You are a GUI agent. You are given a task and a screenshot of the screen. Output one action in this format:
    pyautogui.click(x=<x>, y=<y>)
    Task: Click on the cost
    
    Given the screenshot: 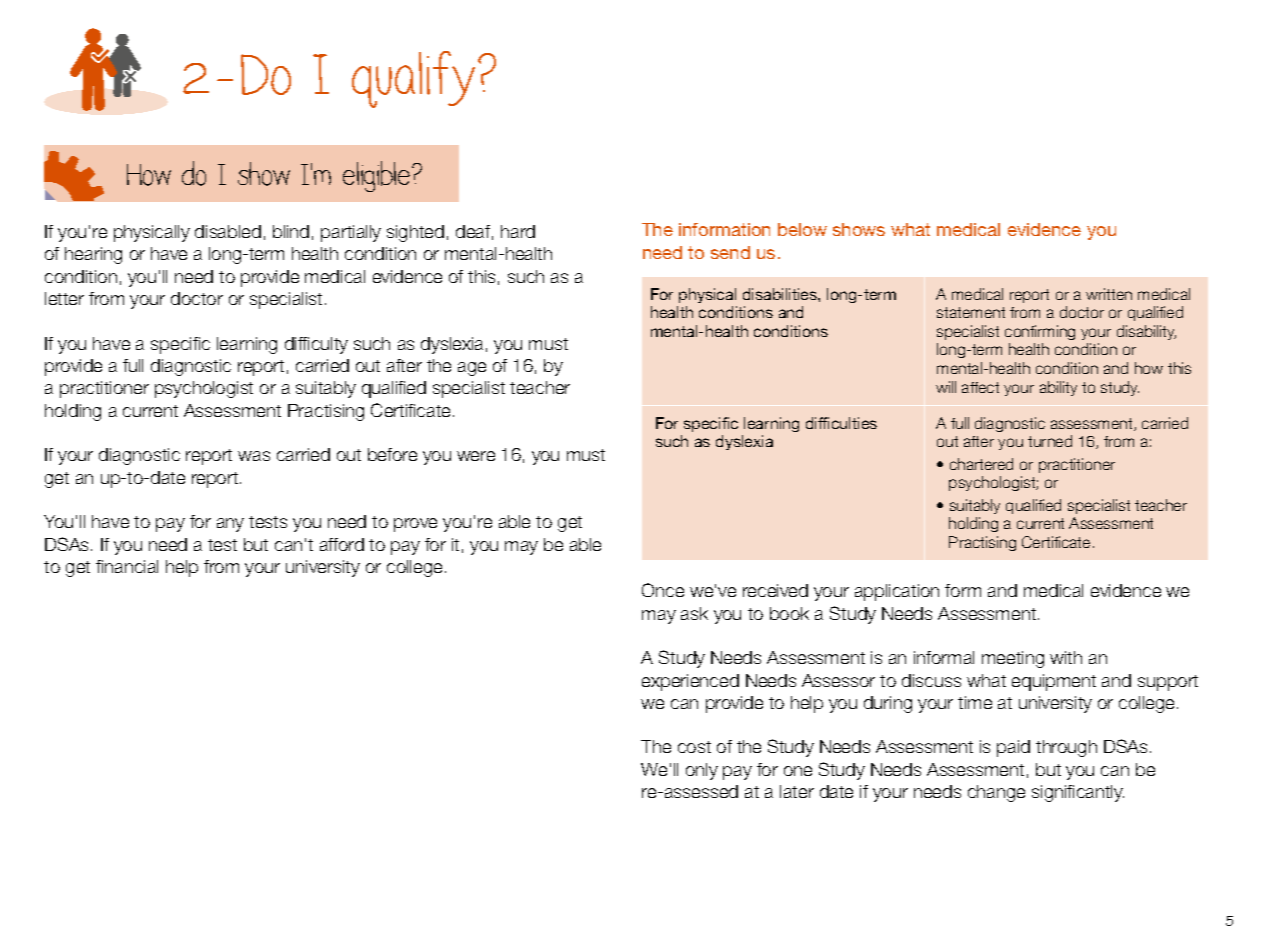 What is the action you would take?
    pyautogui.click(x=694, y=747)
